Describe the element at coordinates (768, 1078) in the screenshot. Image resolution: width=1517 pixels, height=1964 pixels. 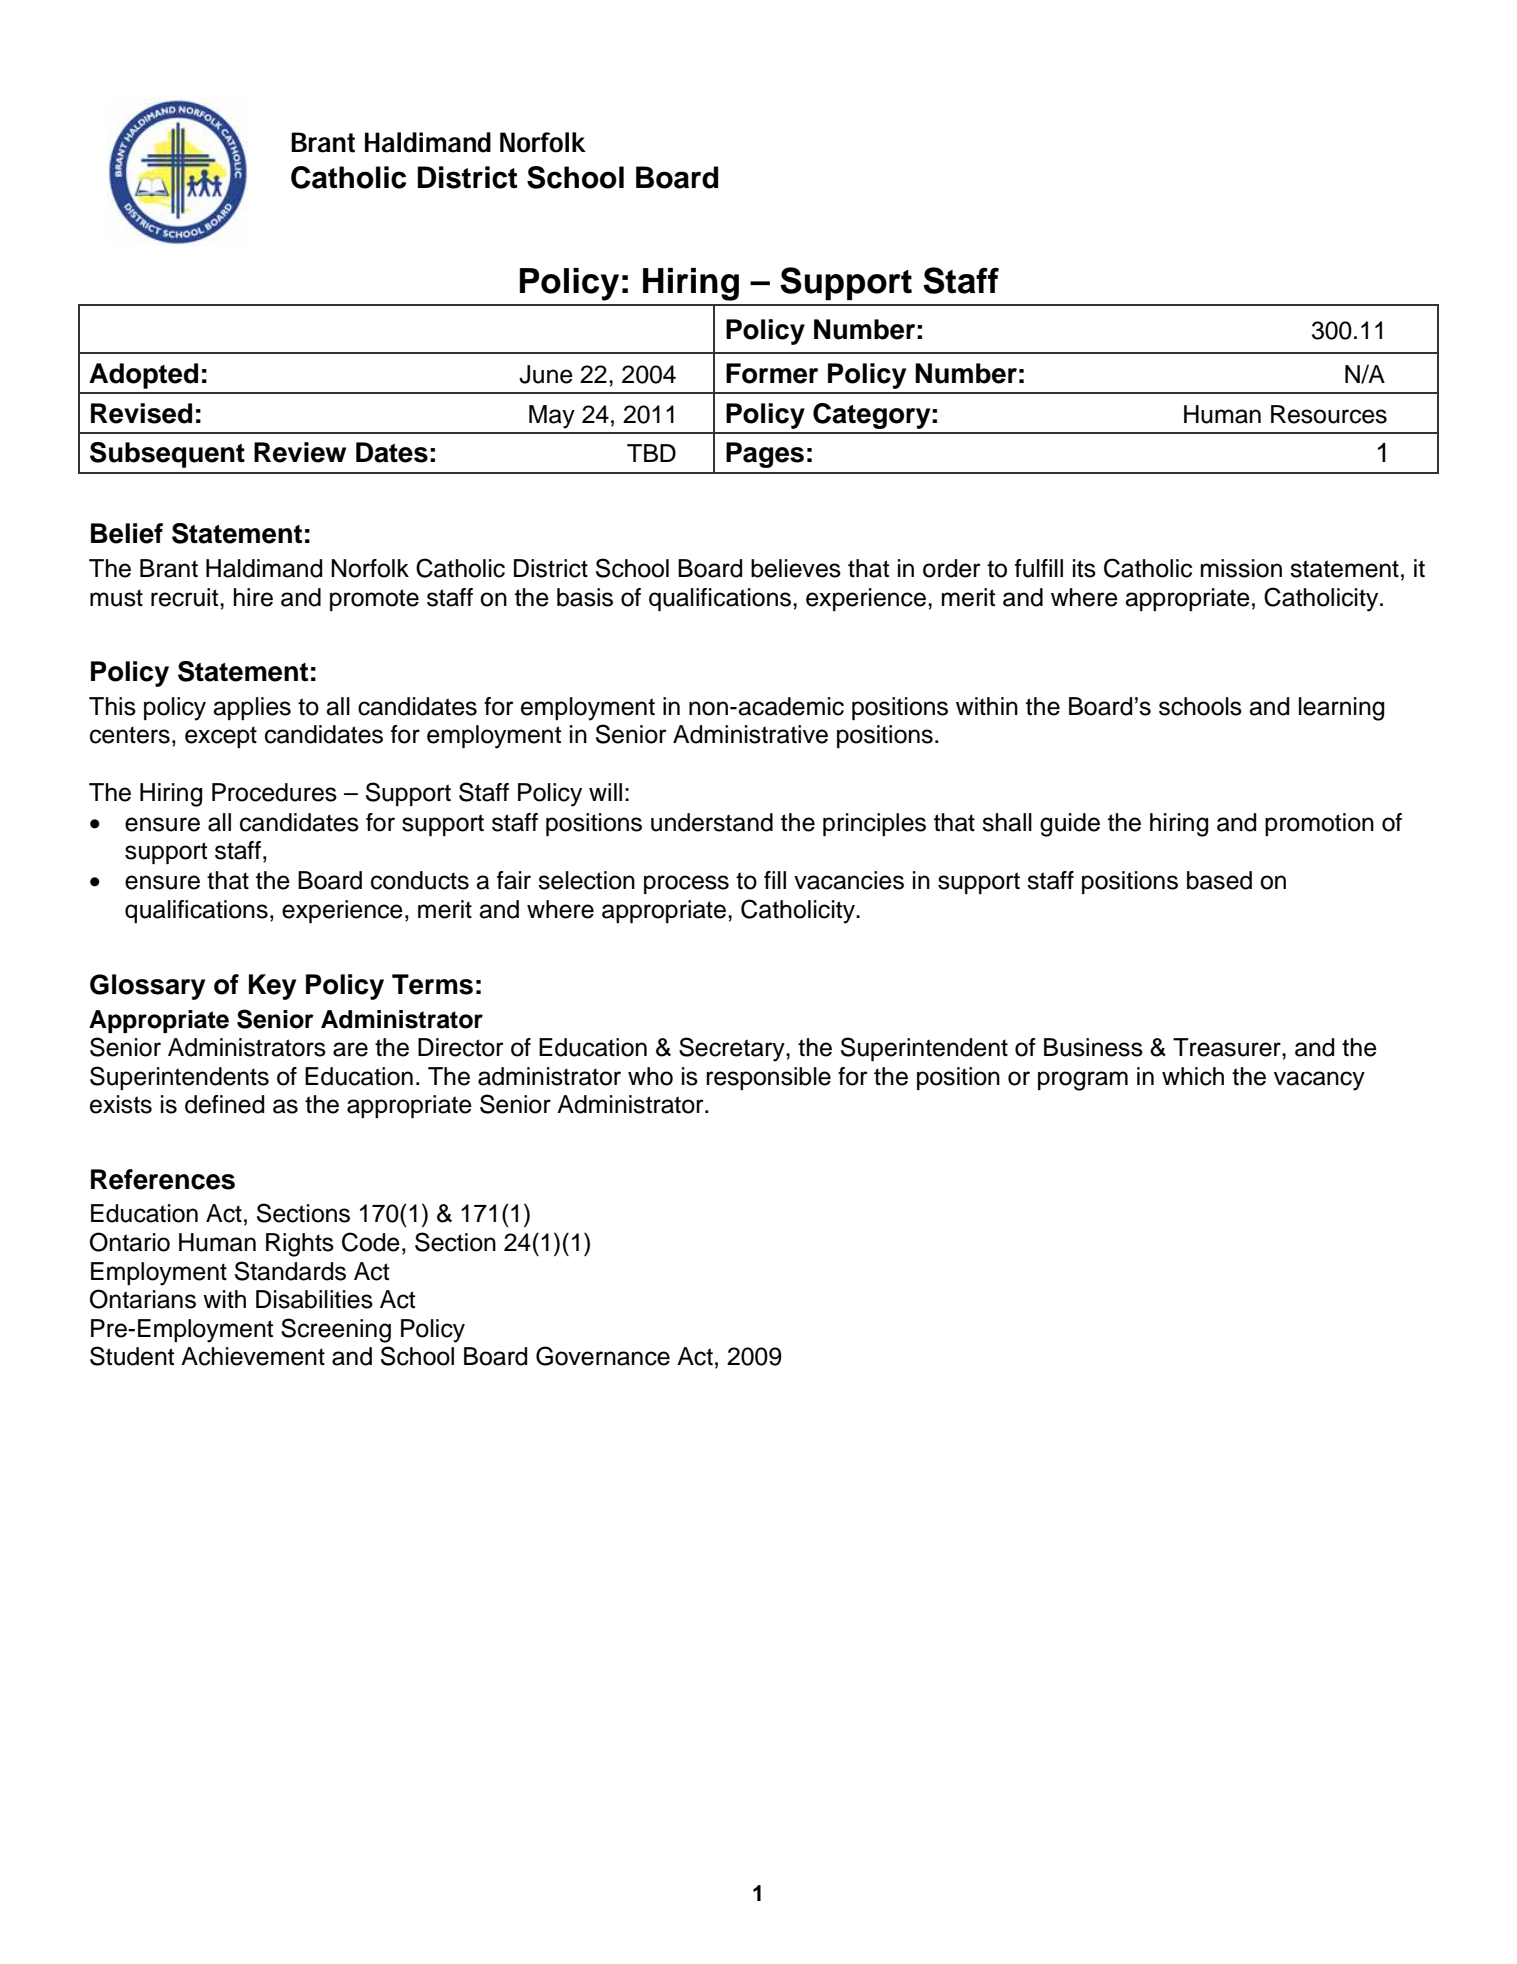
I see `responsible` at that location.
